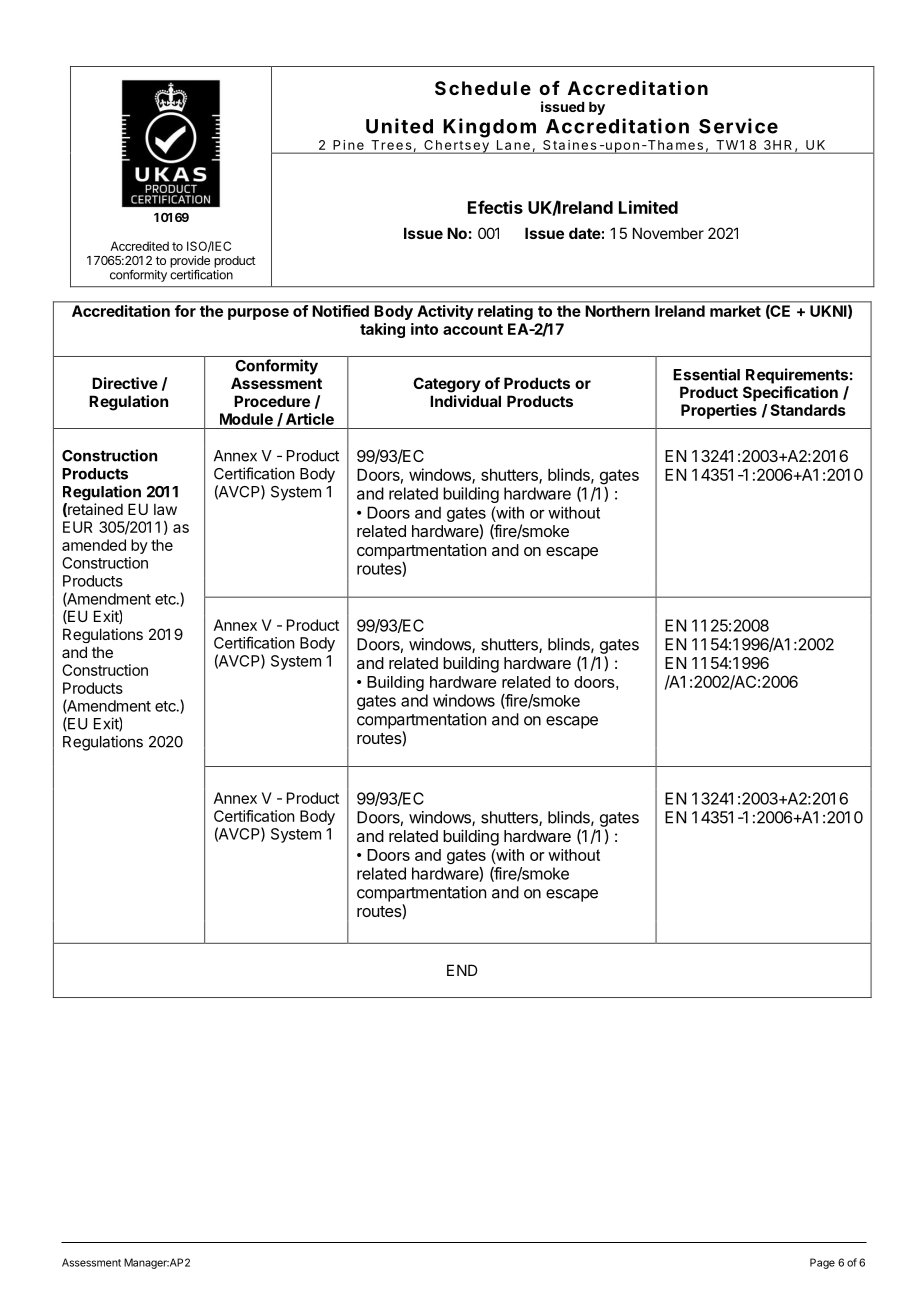 This screenshot has height=1308, width=924. I want to click on Specification, so click(790, 393).
